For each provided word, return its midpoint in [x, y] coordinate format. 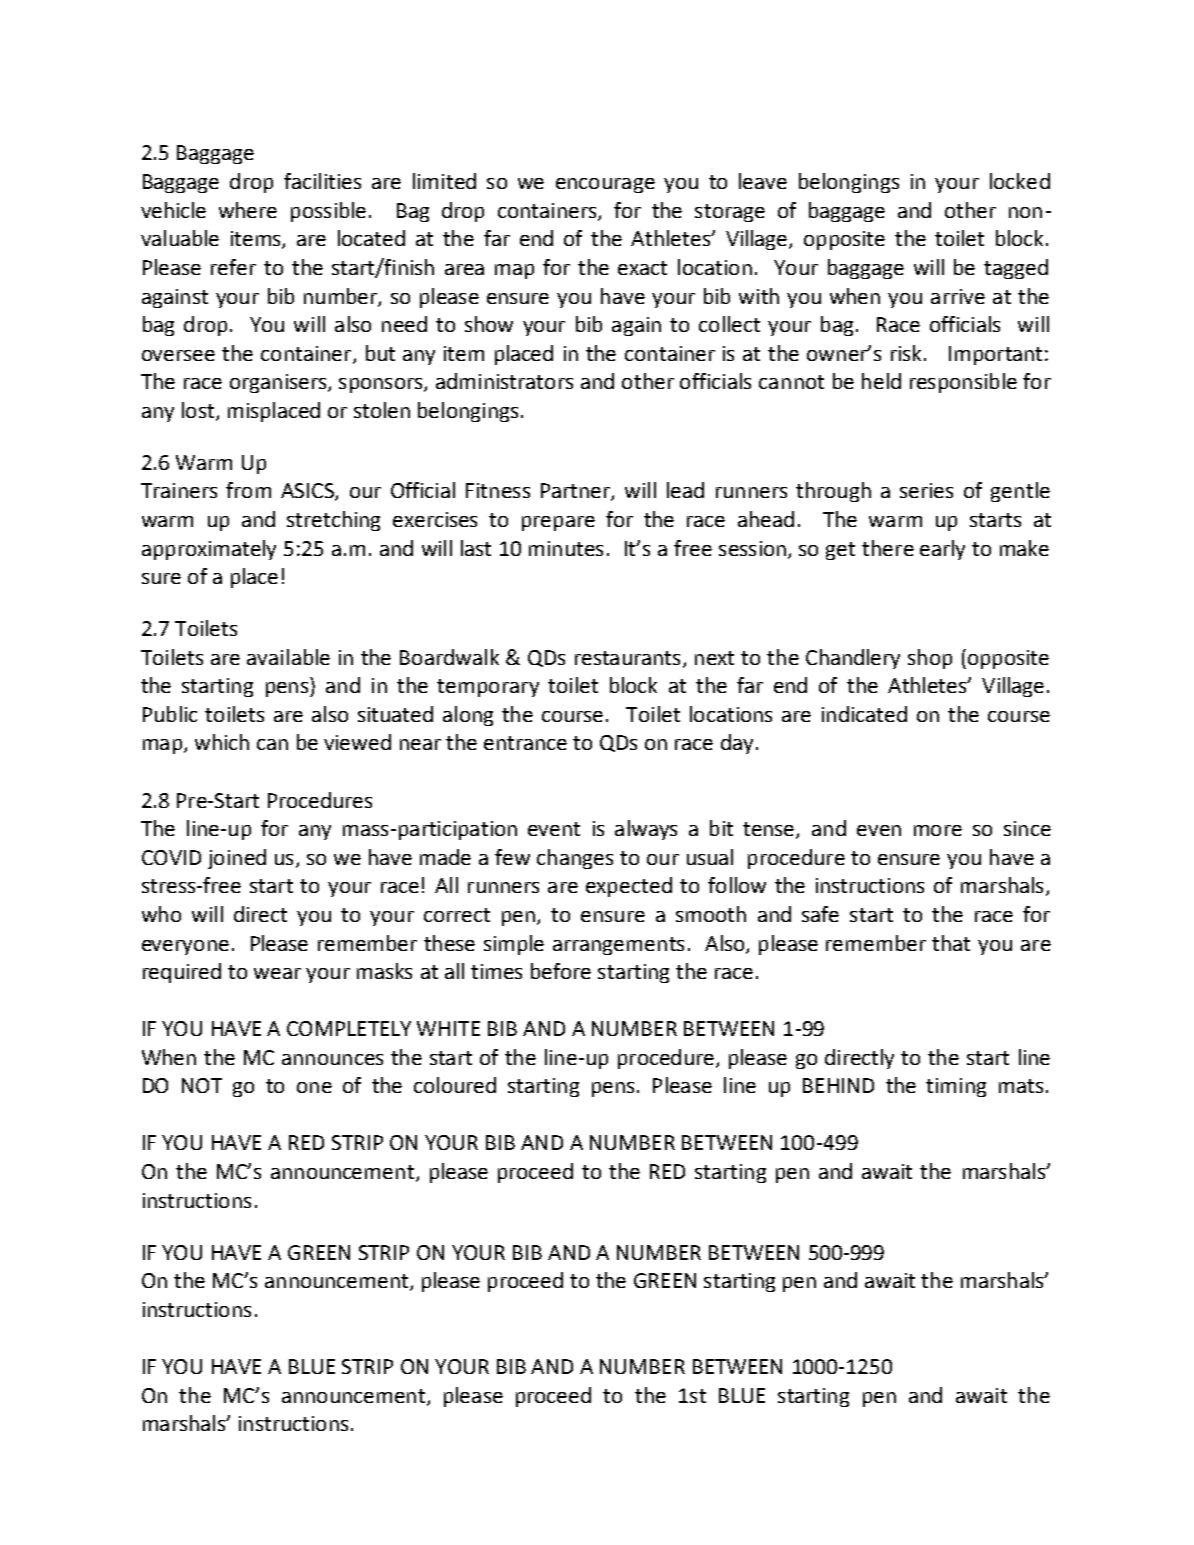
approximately [209, 550]
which [222, 742]
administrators [504, 381]
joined [237, 859]
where [248, 210]
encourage [605, 185]
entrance [525, 743]
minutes [566, 548]
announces [332, 1059]
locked [1020, 181]
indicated [864, 714]
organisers [279, 383]
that [951, 943]
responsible [963, 383]
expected [629, 887]
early [942, 550]
